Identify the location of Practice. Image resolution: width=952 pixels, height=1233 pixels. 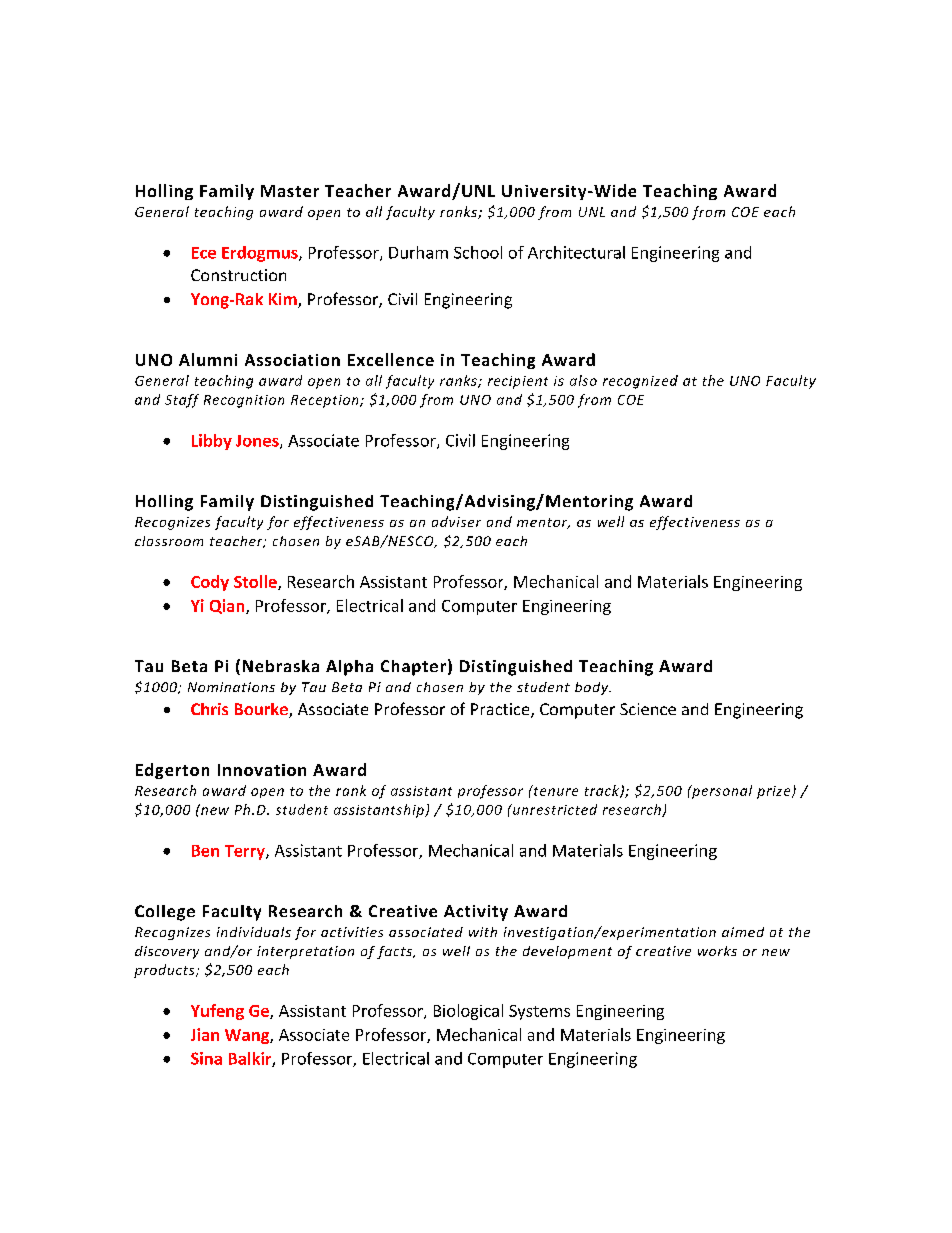
(501, 710).
